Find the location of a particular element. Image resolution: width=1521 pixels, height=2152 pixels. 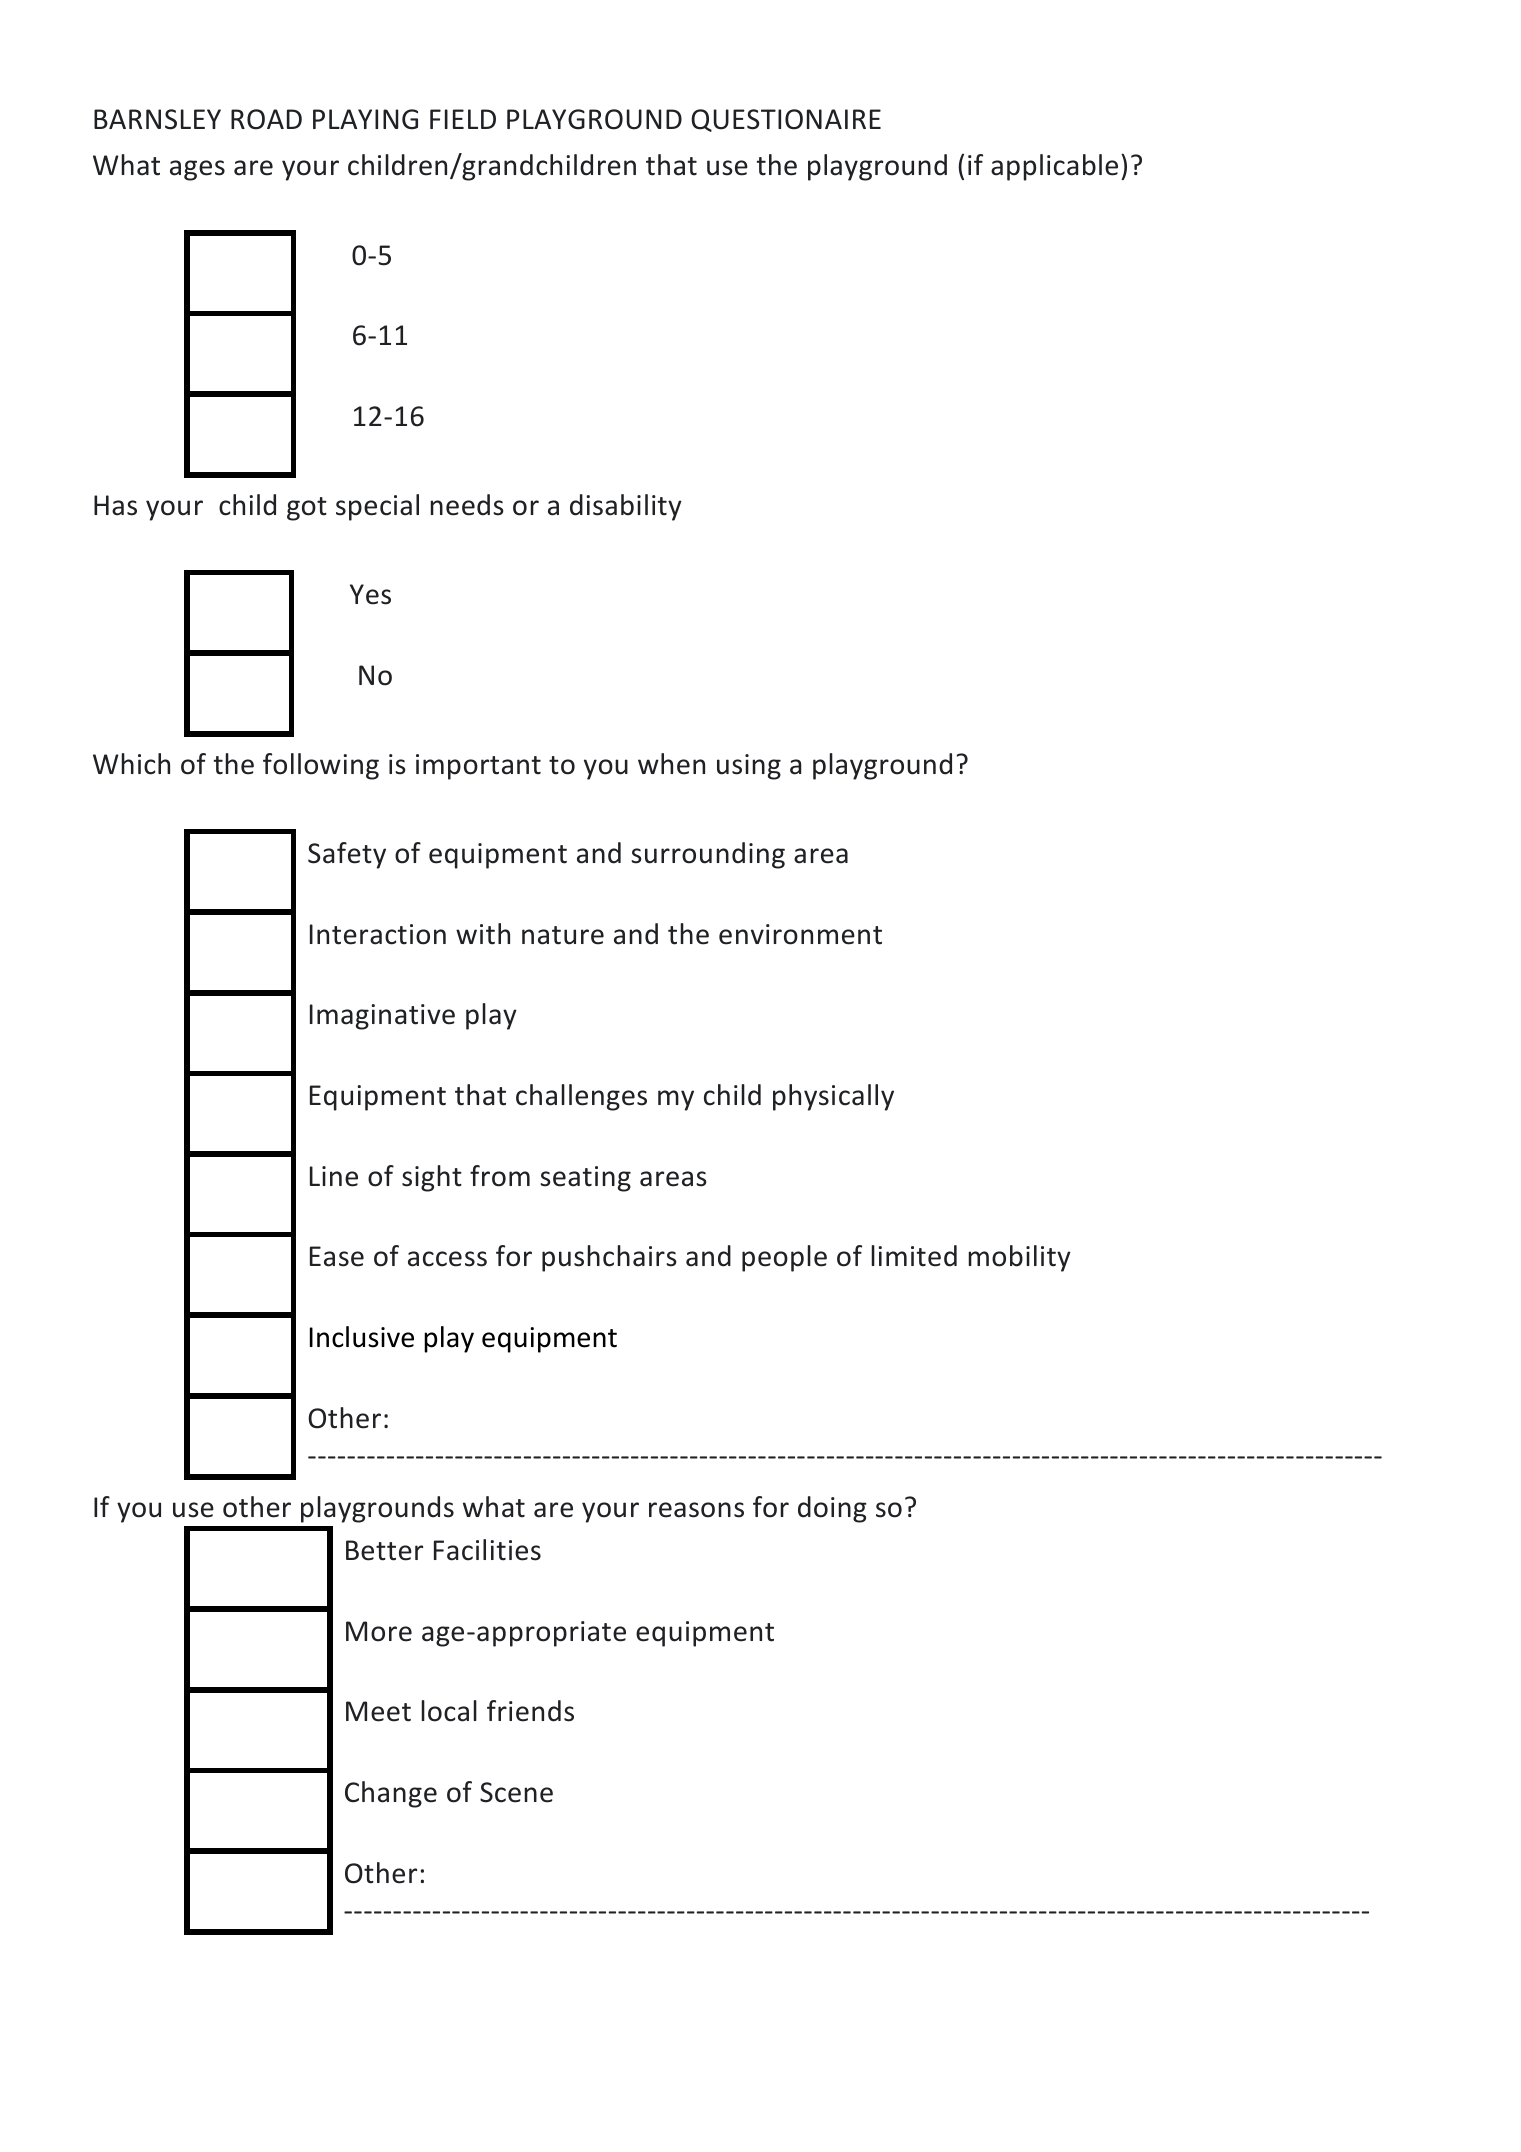

environment is located at coordinates (800, 934).
